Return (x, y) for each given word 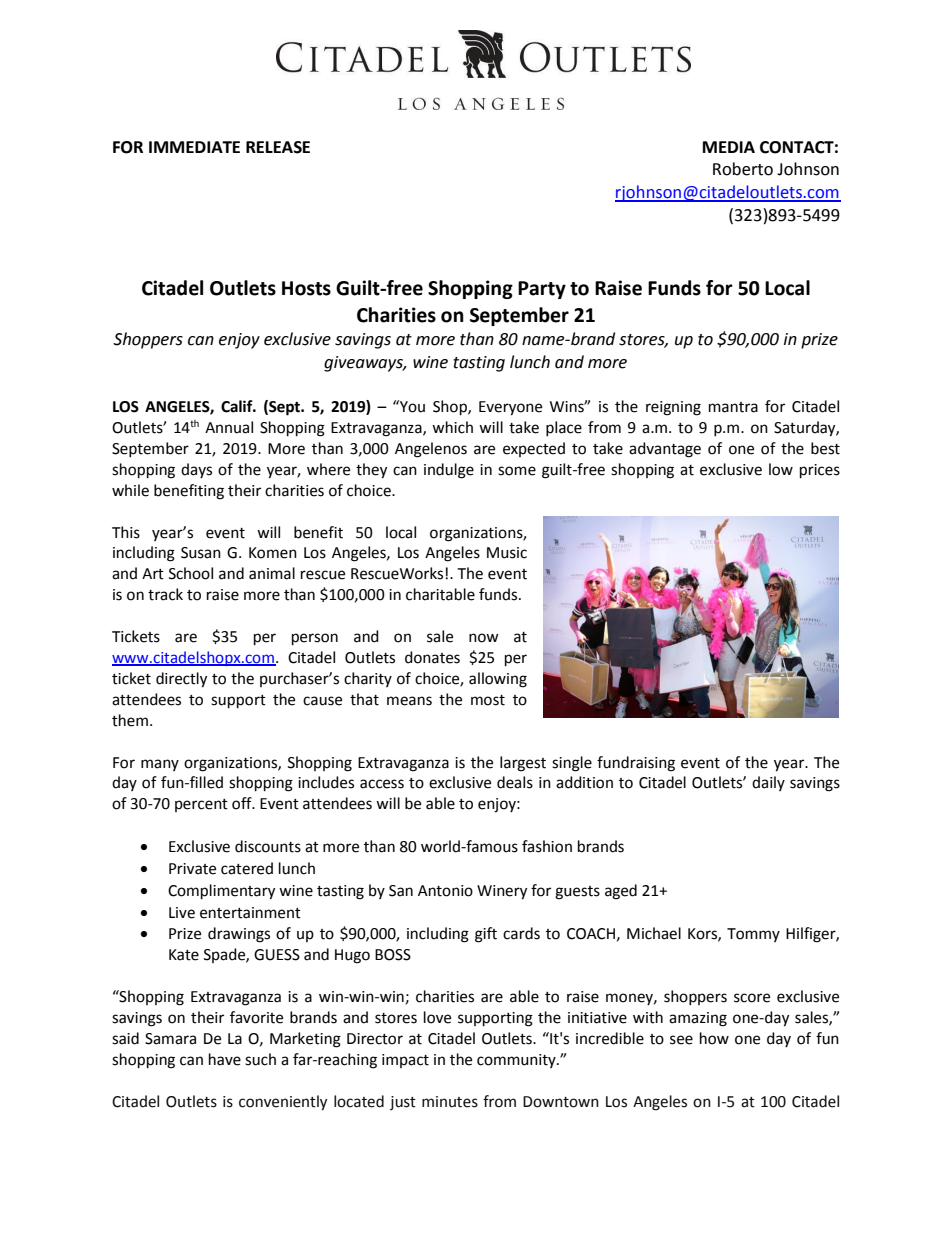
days (196, 470)
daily (768, 783)
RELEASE (278, 147)
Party (542, 290)
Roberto (743, 169)
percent (201, 805)
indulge (449, 471)
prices (820, 471)
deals (515, 782)
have (225, 1059)
